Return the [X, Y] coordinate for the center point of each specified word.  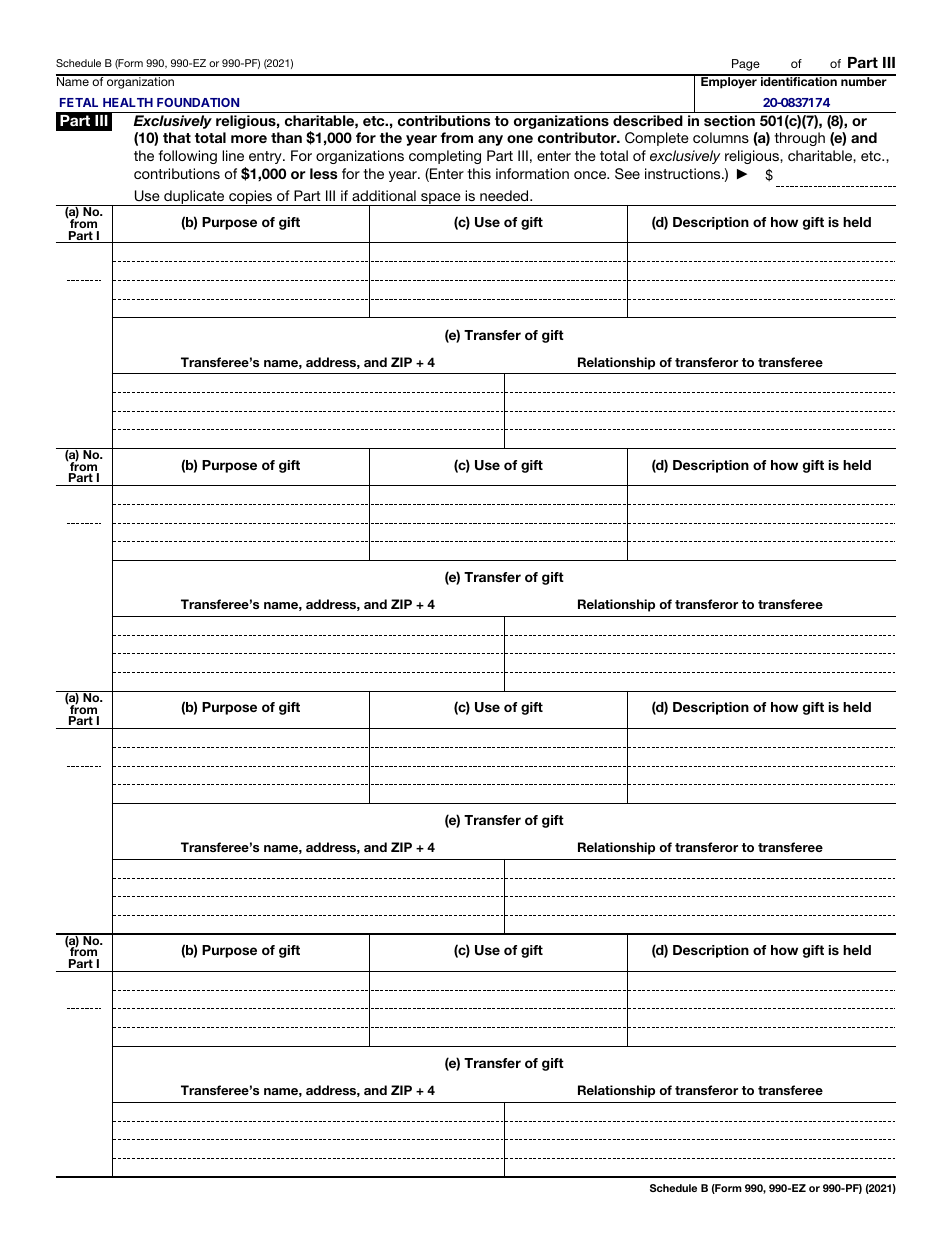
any [490, 140]
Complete [657, 139]
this [479, 173]
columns [721, 137]
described [648, 120]
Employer [729, 82]
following [187, 157]
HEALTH [128, 102]
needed [505, 195]
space [441, 199]
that [177, 137]
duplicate [194, 198]
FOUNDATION [198, 102]
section [729, 120]
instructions [684, 173]
